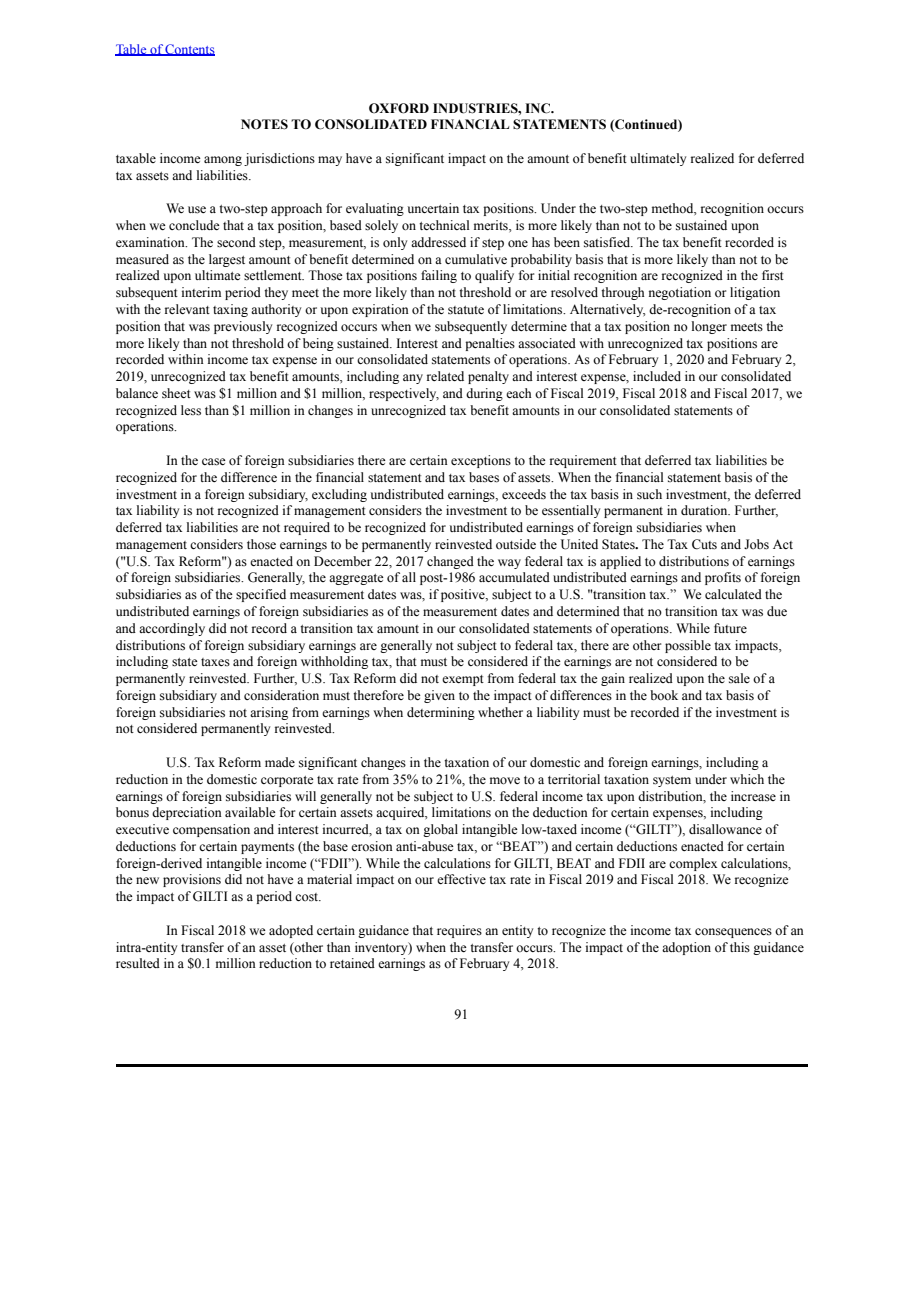 The width and height of the image is (924, 1308). What do you see at coordinates (215, 662) in the image?
I see `taxes` at bounding box center [215, 662].
